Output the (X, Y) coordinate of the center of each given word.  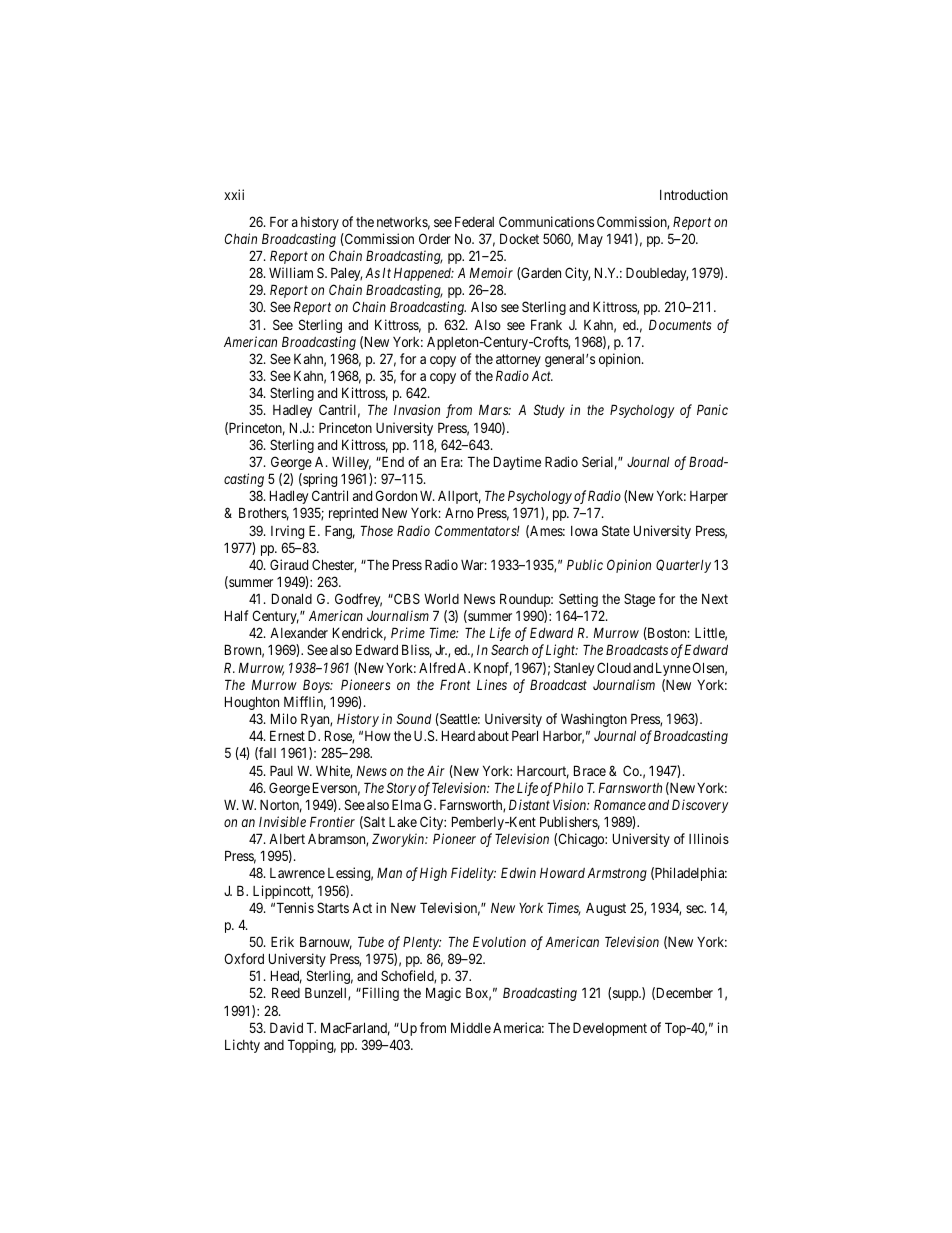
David (286, 1027)
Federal (474, 221)
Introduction (694, 194)
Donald (292, 598)
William (291, 272)
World (441, 598)
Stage (639, 600)
